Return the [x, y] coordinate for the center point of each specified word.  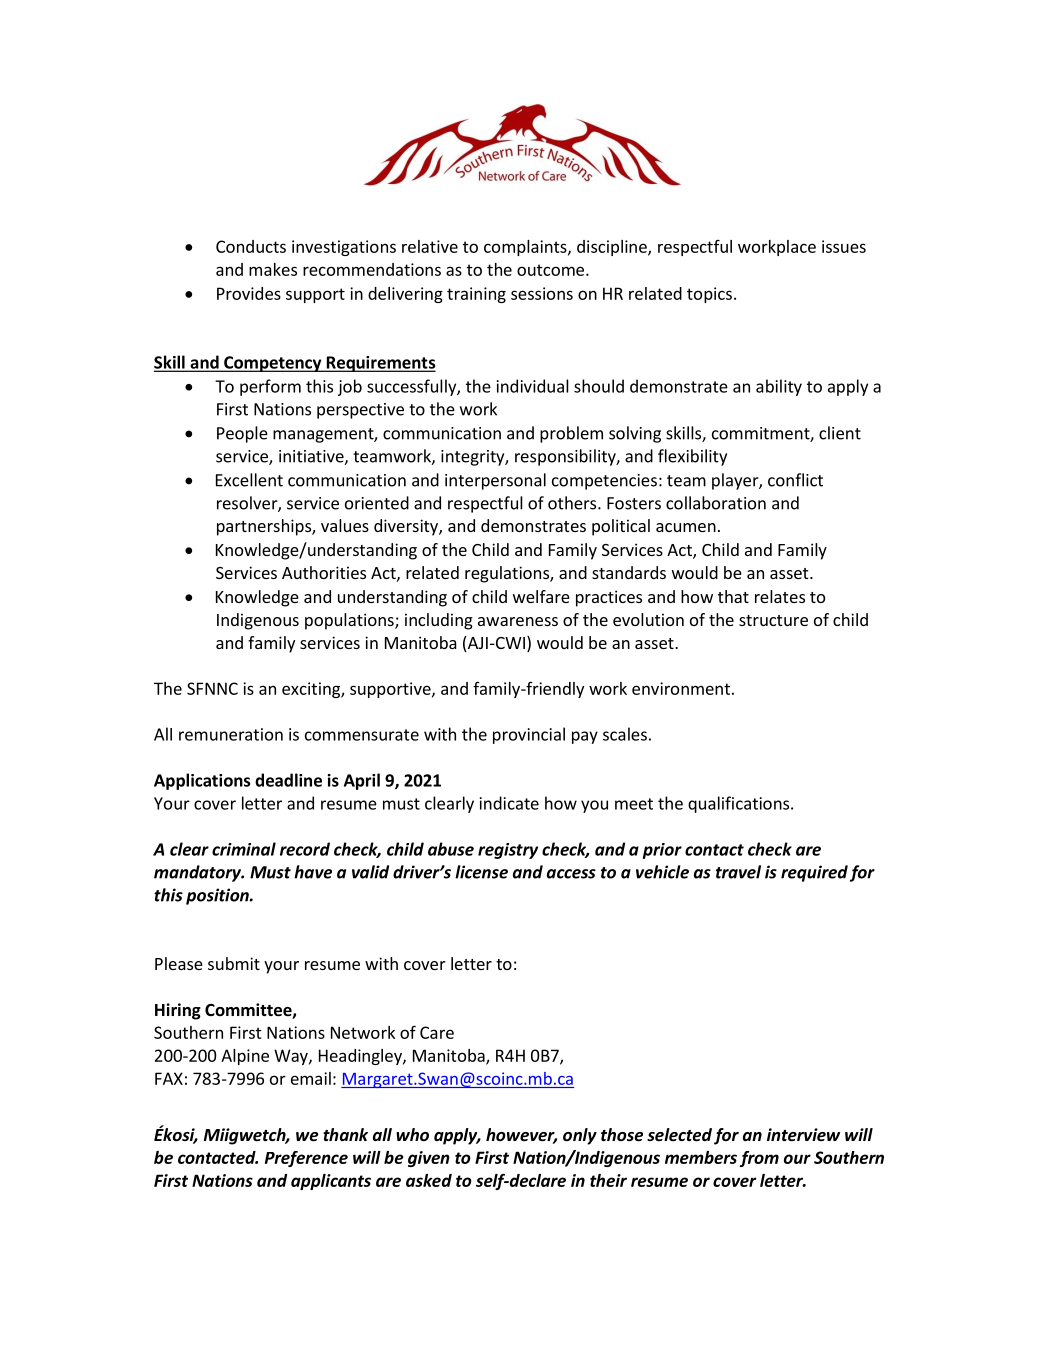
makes [273, 269]
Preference [306, 1159]
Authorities [324, 572]
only [580, 1136]
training [476, 295]
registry [508, 851]
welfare [541, 596]
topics [709, 295]
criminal [244, 849]
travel [738, 872]
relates [780, 596]
